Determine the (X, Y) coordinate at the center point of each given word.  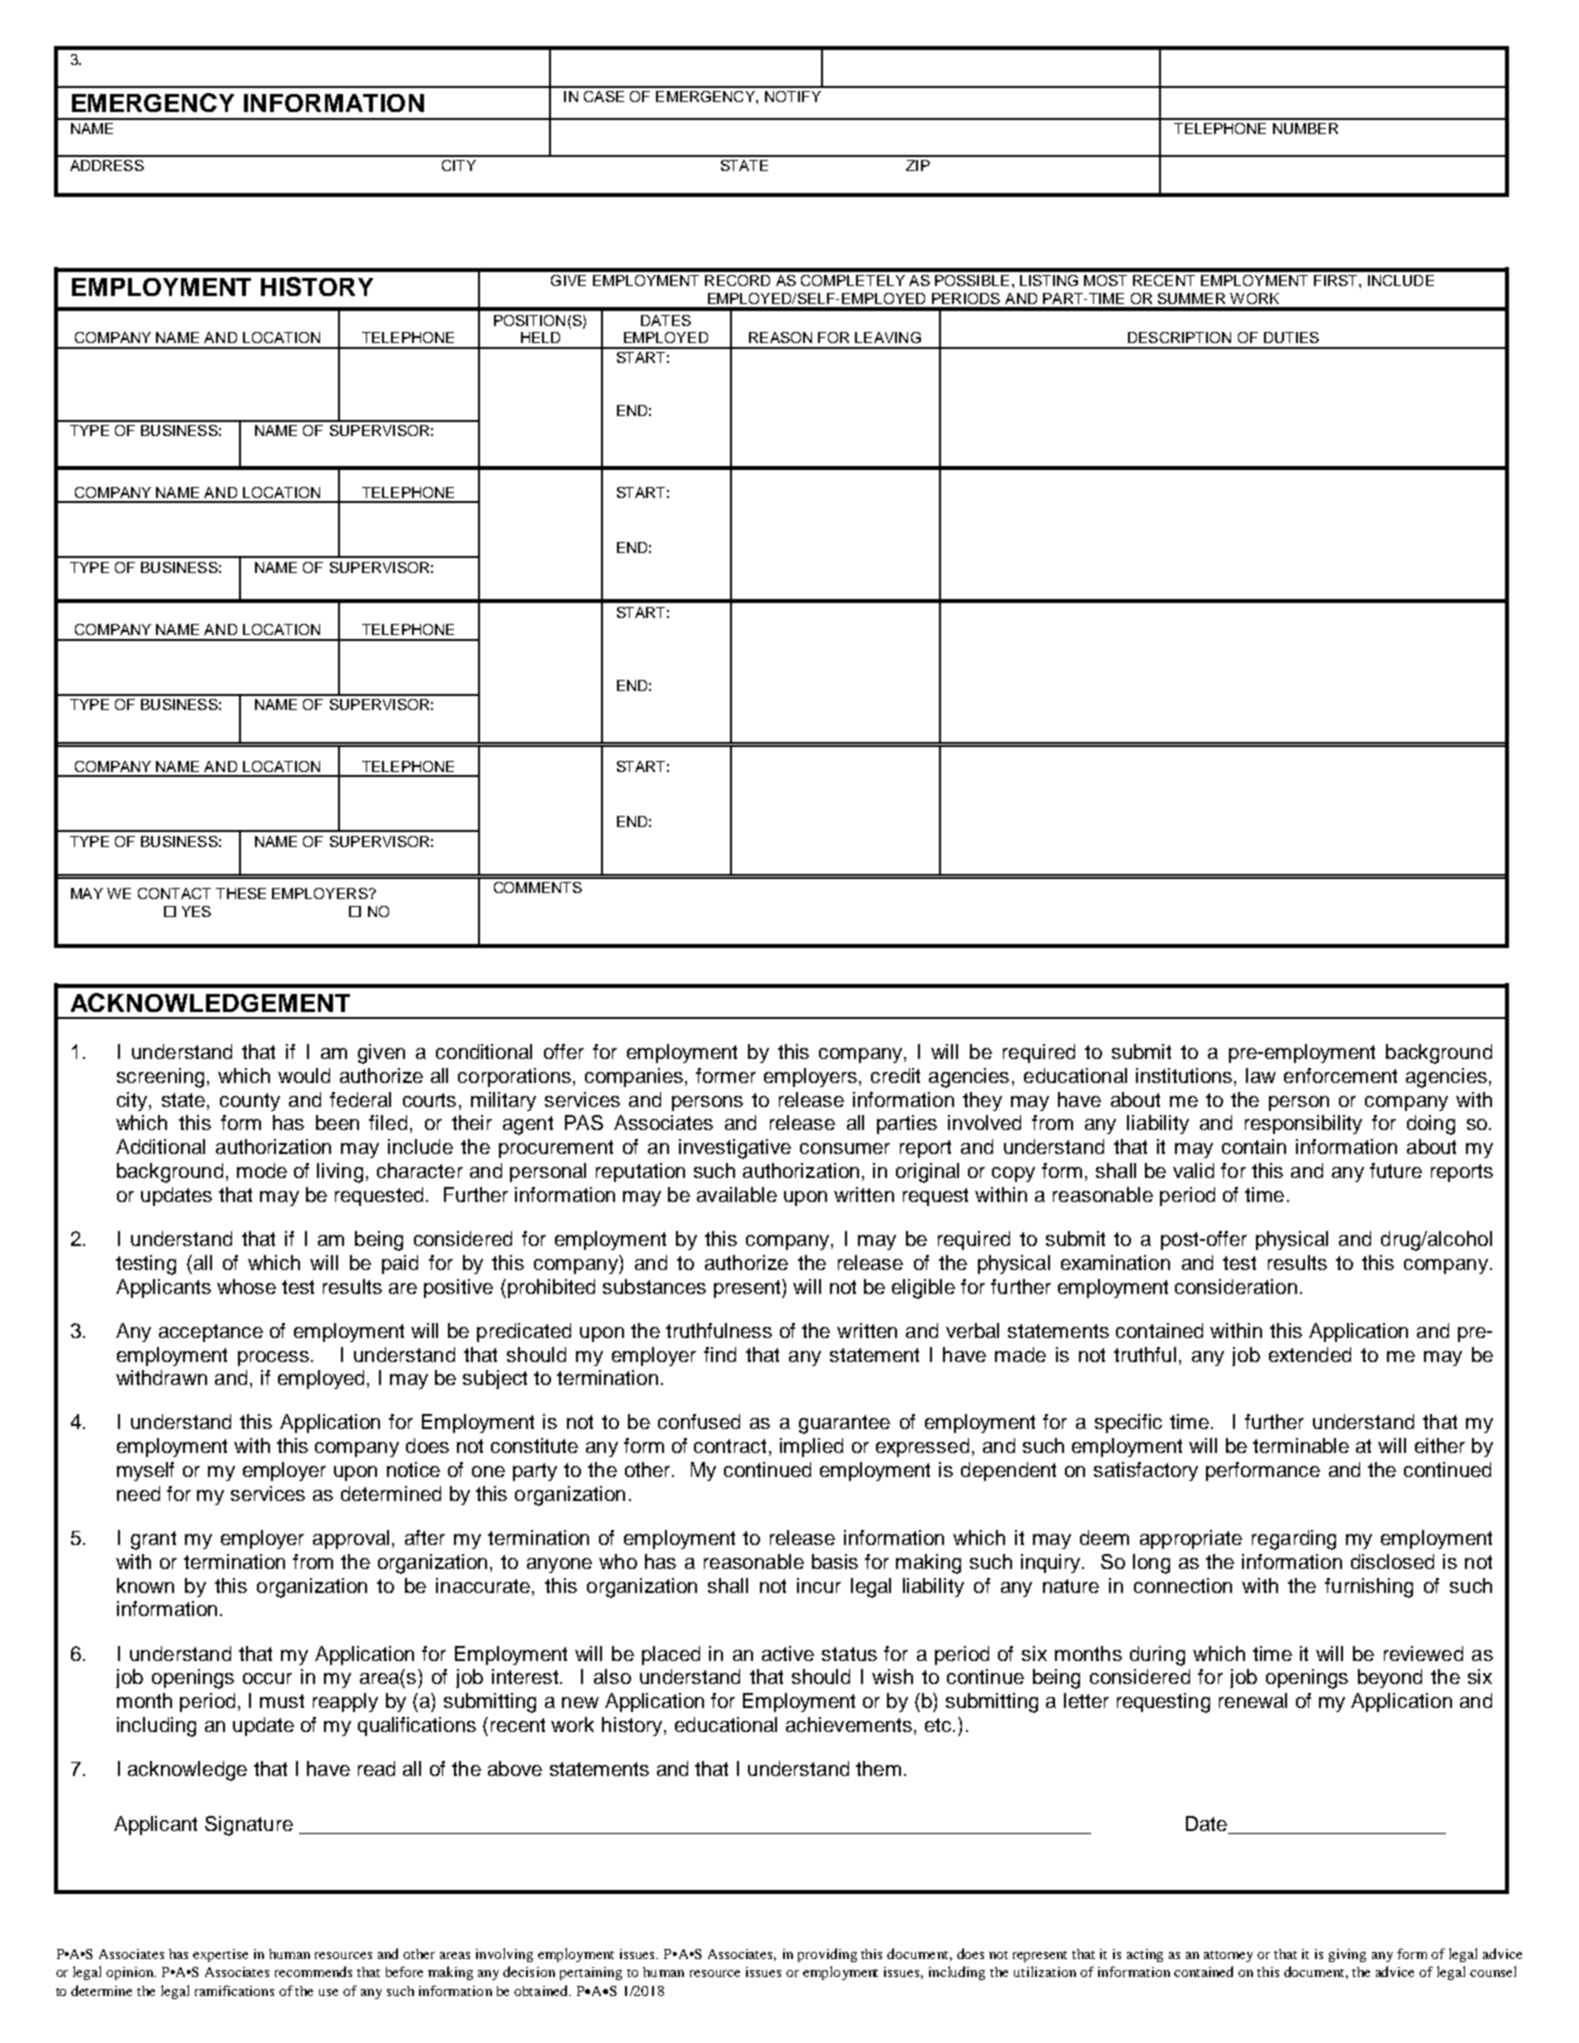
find (720, 1354)
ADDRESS (107, 165)
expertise (220, 1955)
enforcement (1340, 1075)
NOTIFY (793, 96)
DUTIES (1291, 337)
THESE (241, 893)
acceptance (211, 1333)
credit (895, 1075)
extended (1310, 1354)
